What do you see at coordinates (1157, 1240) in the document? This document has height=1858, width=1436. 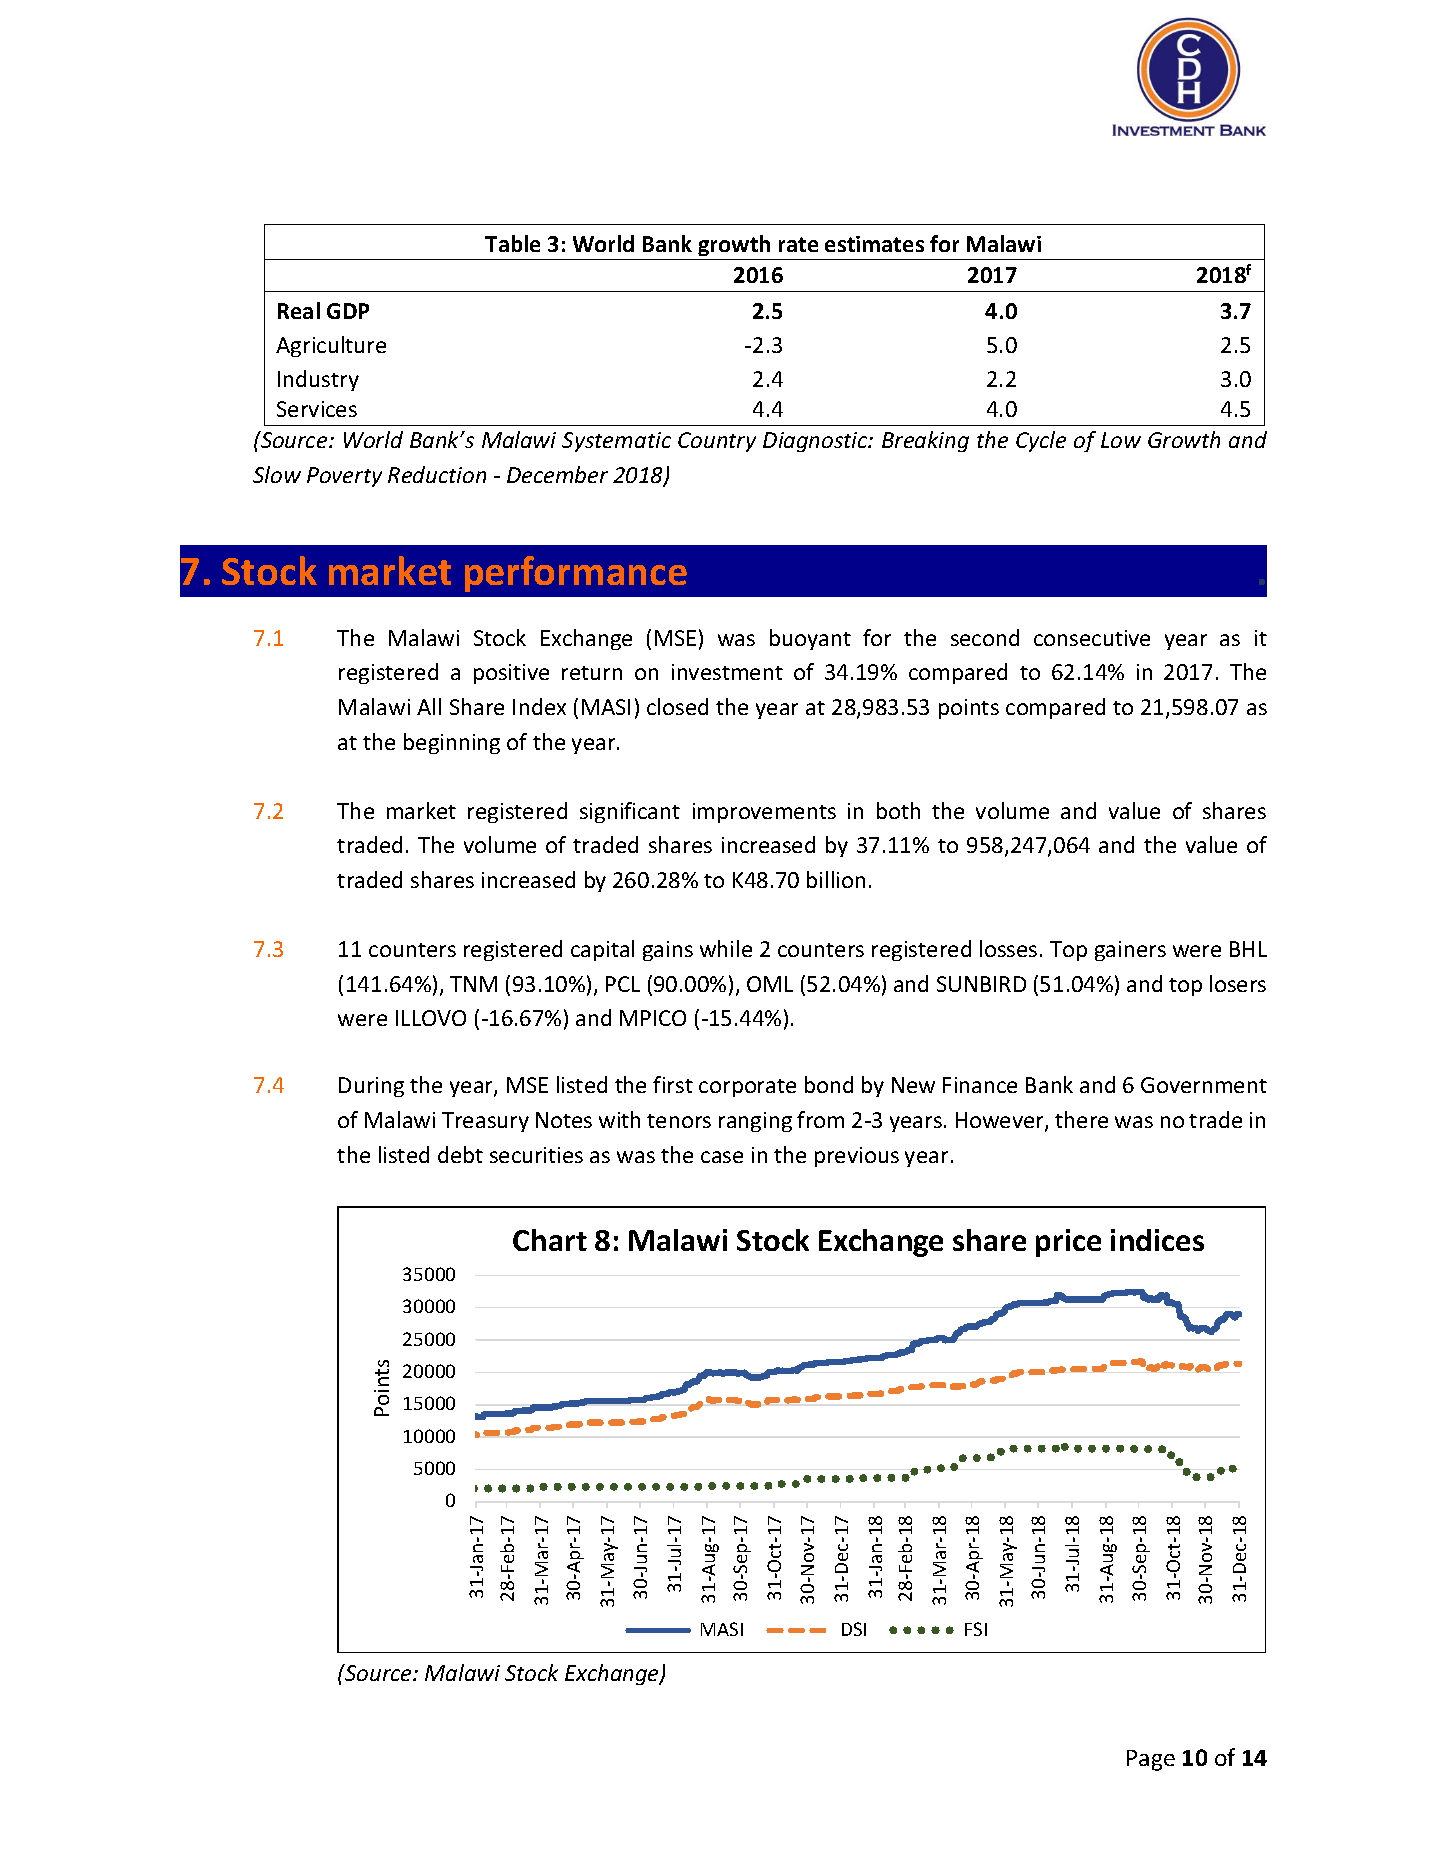 I see `indices` at bounding box center [1157, 1240].
